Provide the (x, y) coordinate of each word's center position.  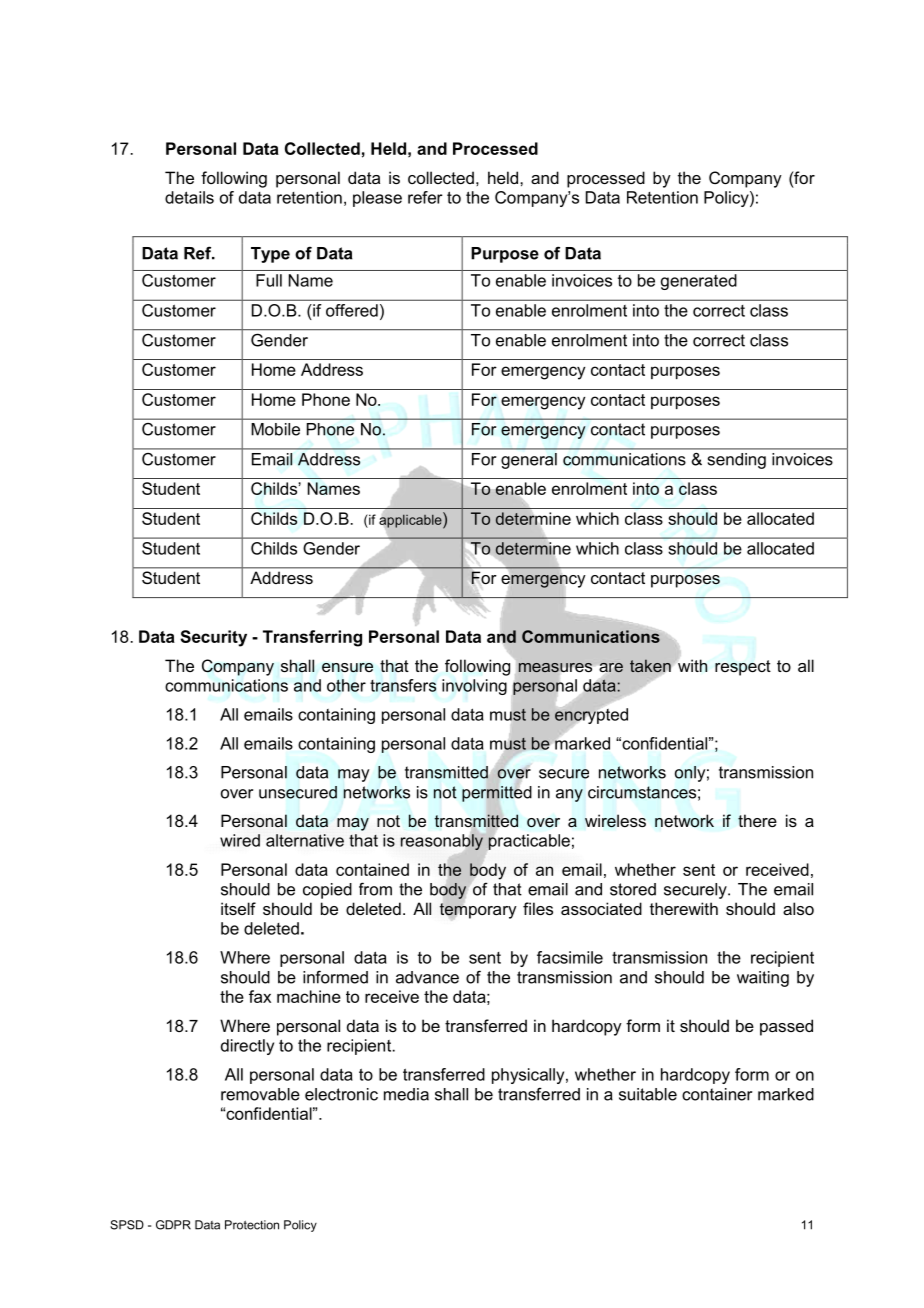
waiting (763, 979)
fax (260, 996)
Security (213, 638)
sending (737, 461)
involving (474, 687)
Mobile (276, 429)
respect (743, 668)
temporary (478, 909)
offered (352, 310)
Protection (252, 1225)
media (406, 1094)
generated (699, 282)
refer (425, 197)
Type (270, 255)
